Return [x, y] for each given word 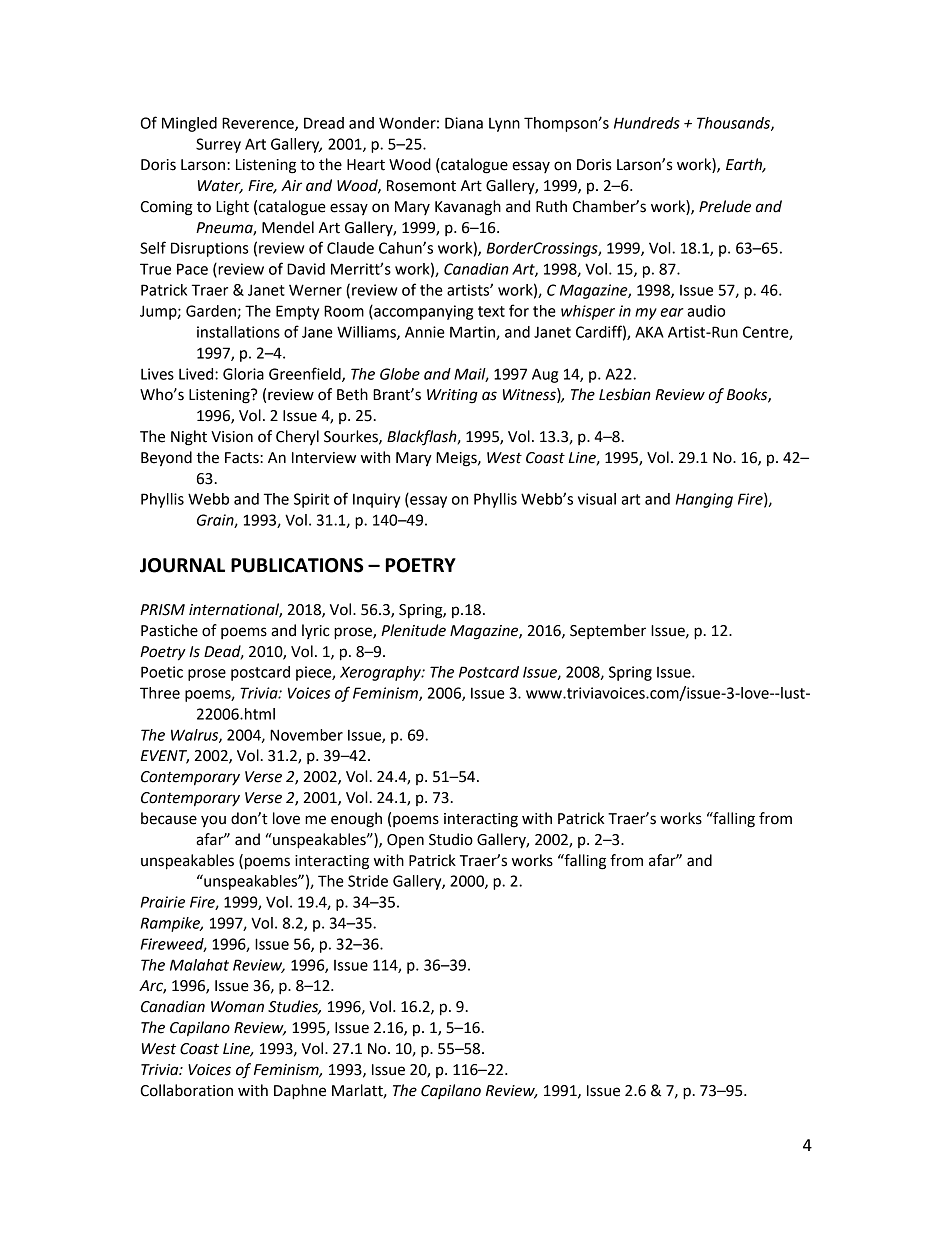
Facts [243, 458]
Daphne [300, 1092]
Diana [464, 123]
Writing [452, 396]
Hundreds [647, 123]
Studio [451, 839]
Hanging [704, 500]
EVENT [164, 757]
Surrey [218, 145]
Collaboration [186, 1090]
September [608, 631]
